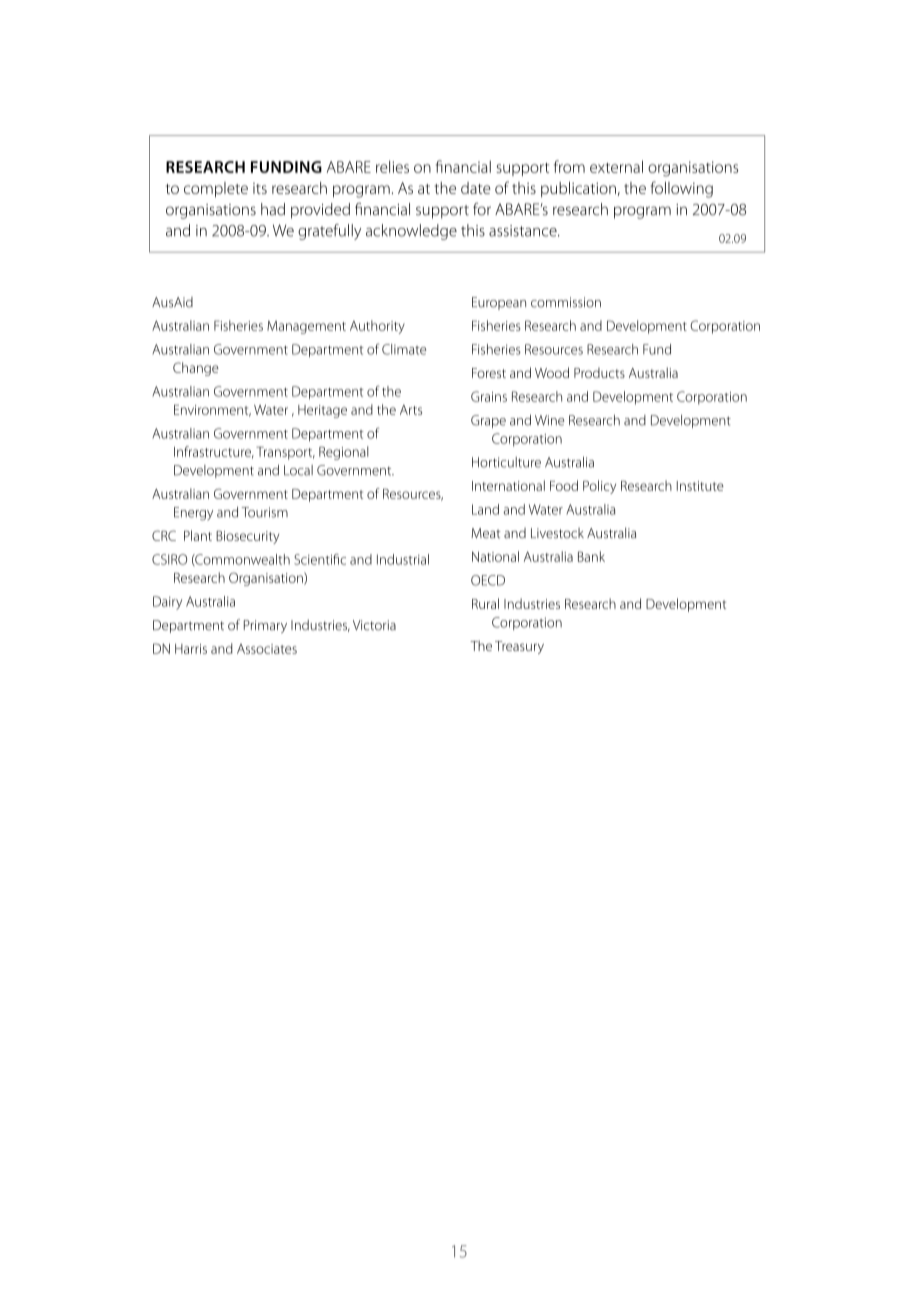 The image size is (918, 1304). Describe the element at coordinates (566, 302) in the screenshot. I see `commission` at that location.
